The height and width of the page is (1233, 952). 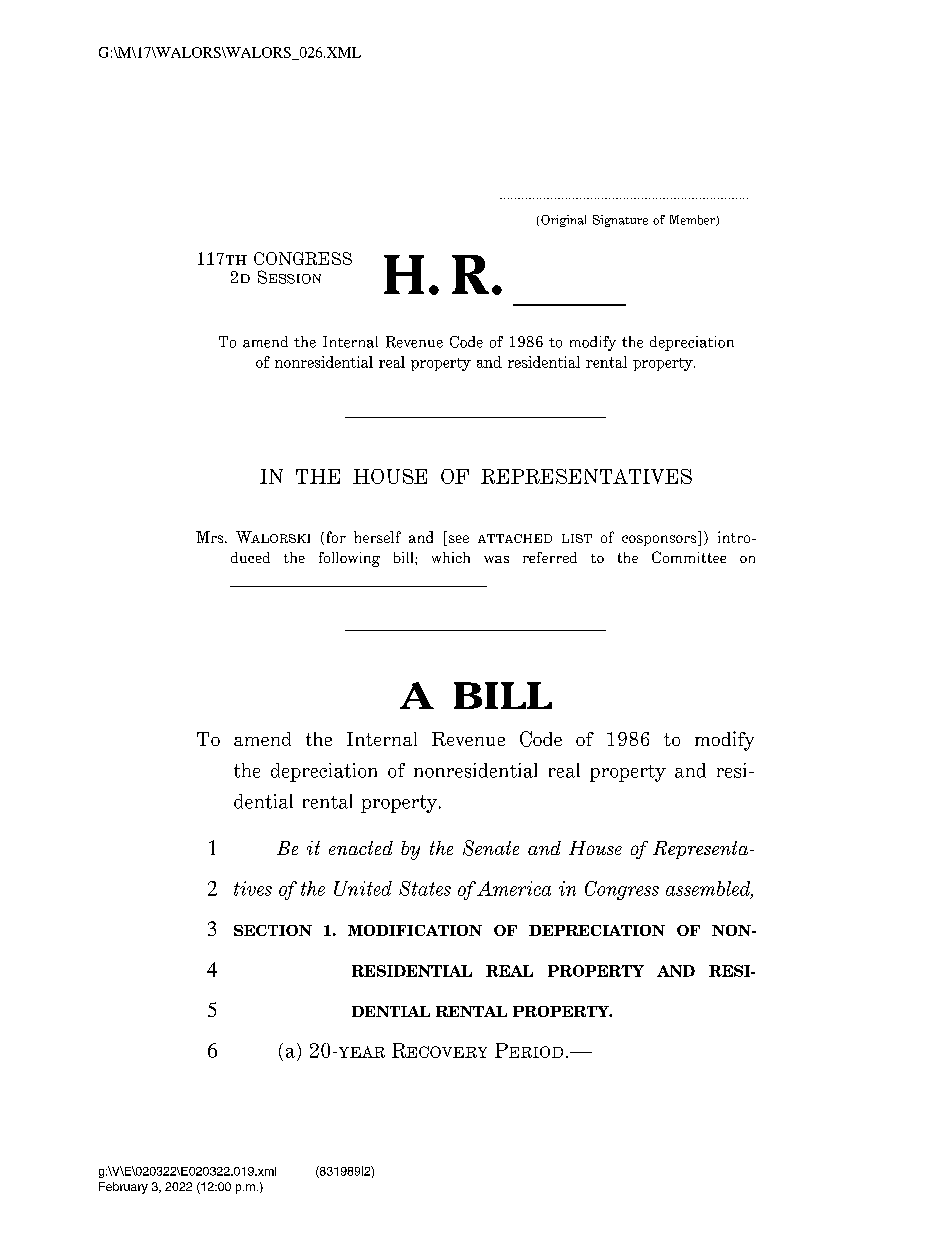 I want to click on Original, so click(x=563, y=221).
